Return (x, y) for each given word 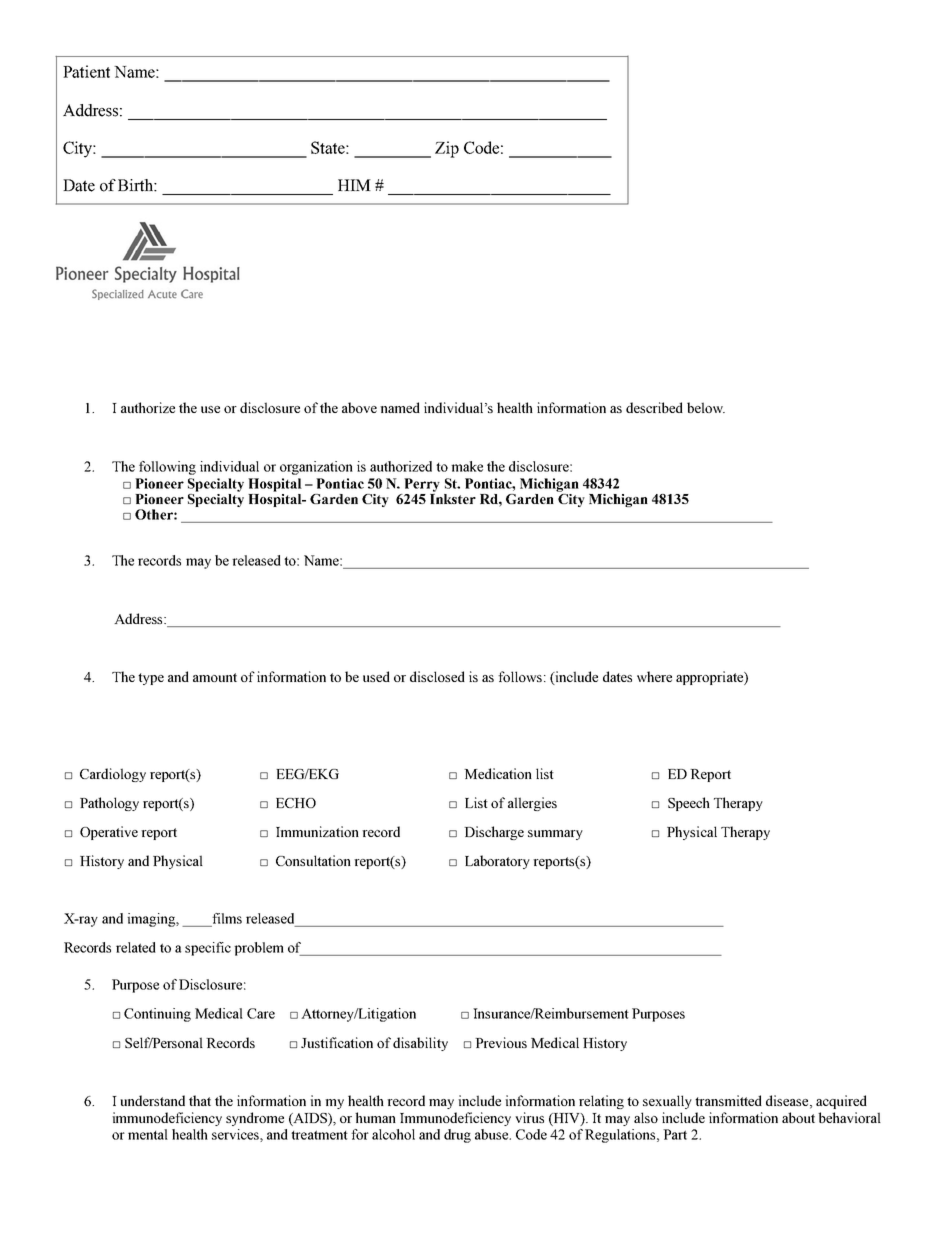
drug (457, 1136)
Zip (447, 149)
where (654, 676)
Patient (86, 71)
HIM (354, 185)
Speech (689, 804)
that (200, 1100)
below (706, 407)
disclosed (437, 676)
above (359, 407)
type (151, 679)
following (167, 468)
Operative (109, 833)
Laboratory (497, 862)
